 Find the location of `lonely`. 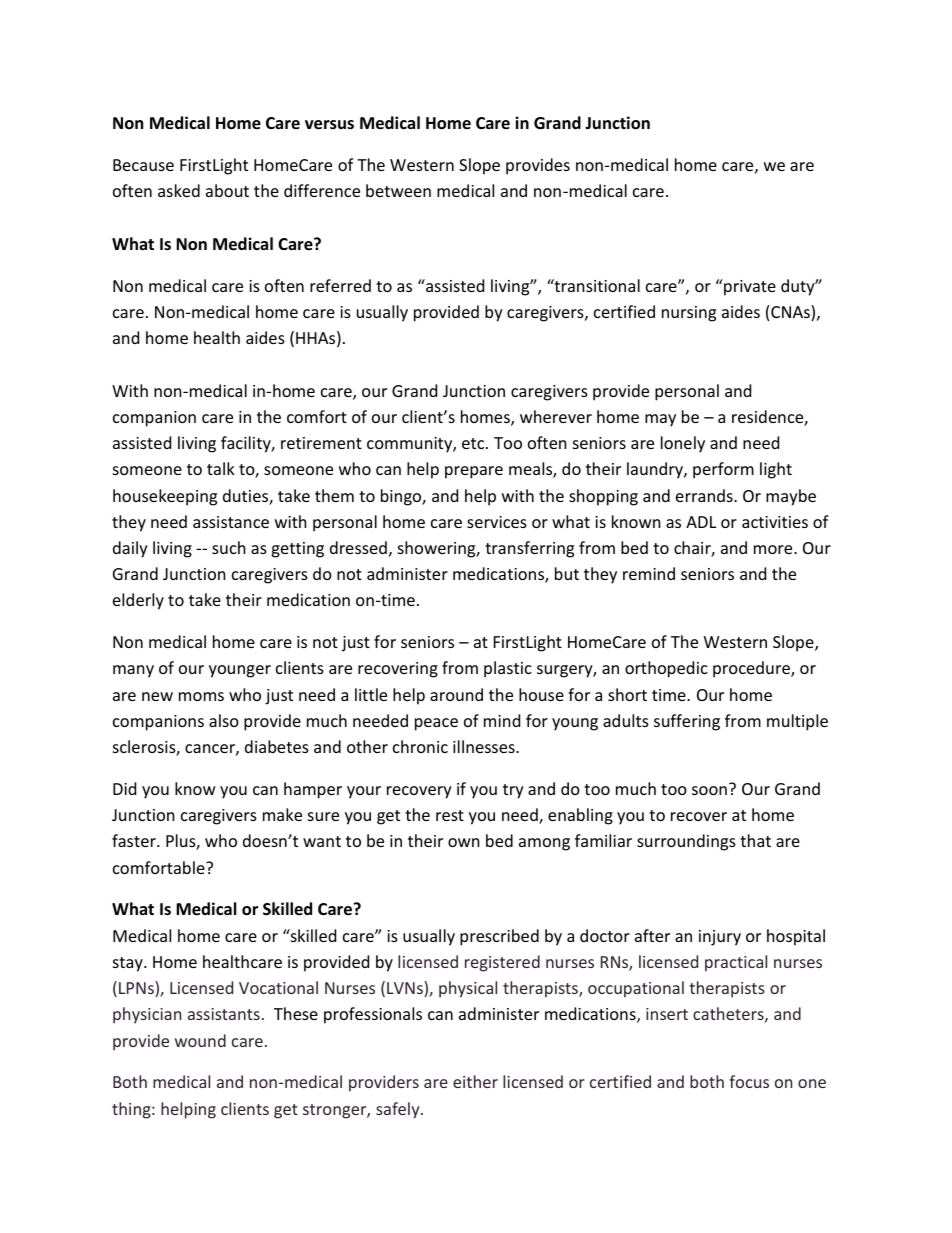

lonely is located at coordinates (683, 444).
